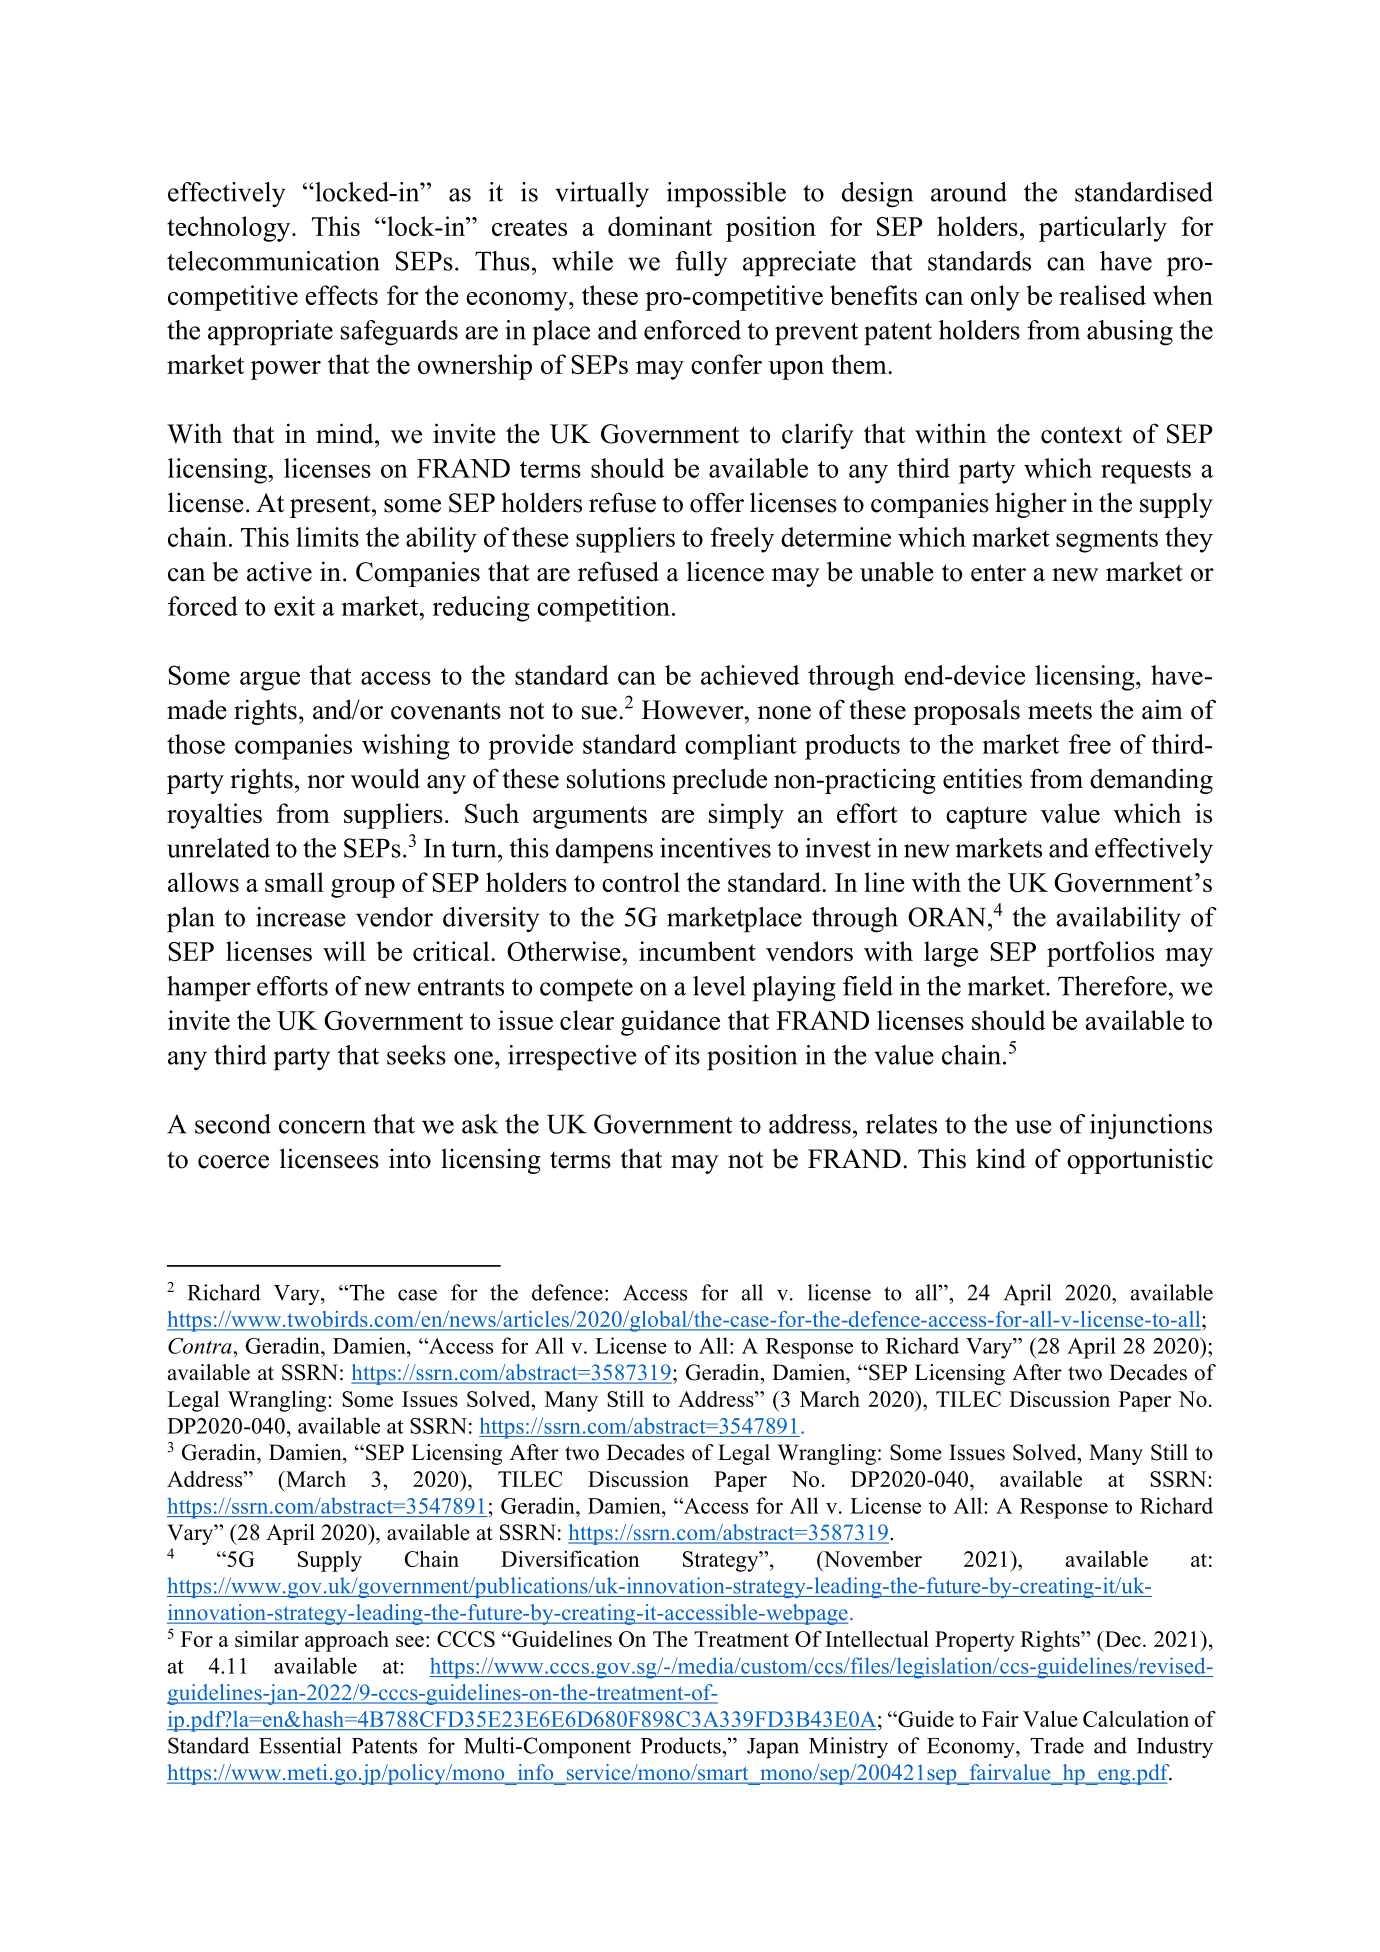  I want to click on Japan, so click(773, 1748).
